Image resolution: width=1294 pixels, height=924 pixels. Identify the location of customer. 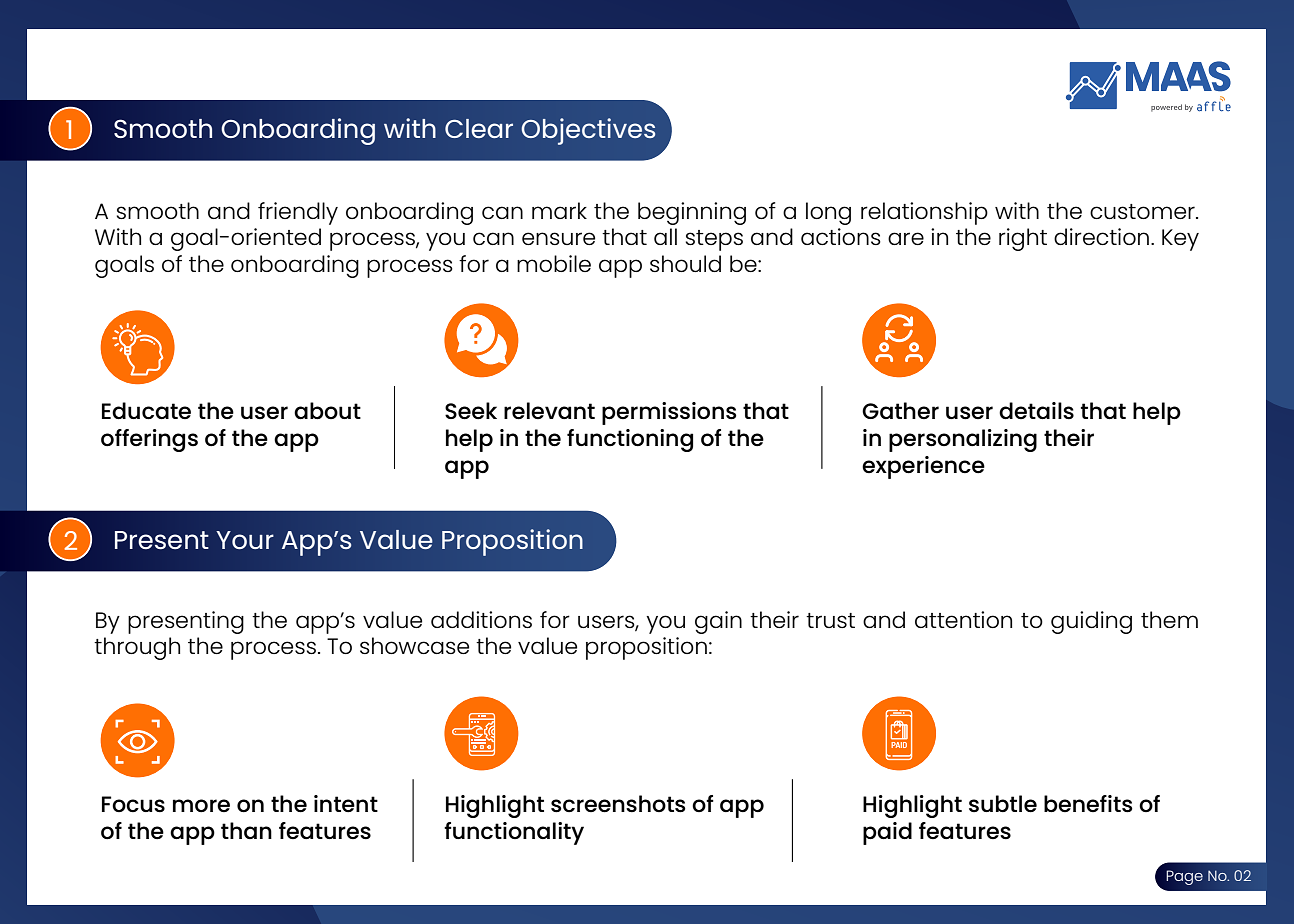
(1143, 211).
